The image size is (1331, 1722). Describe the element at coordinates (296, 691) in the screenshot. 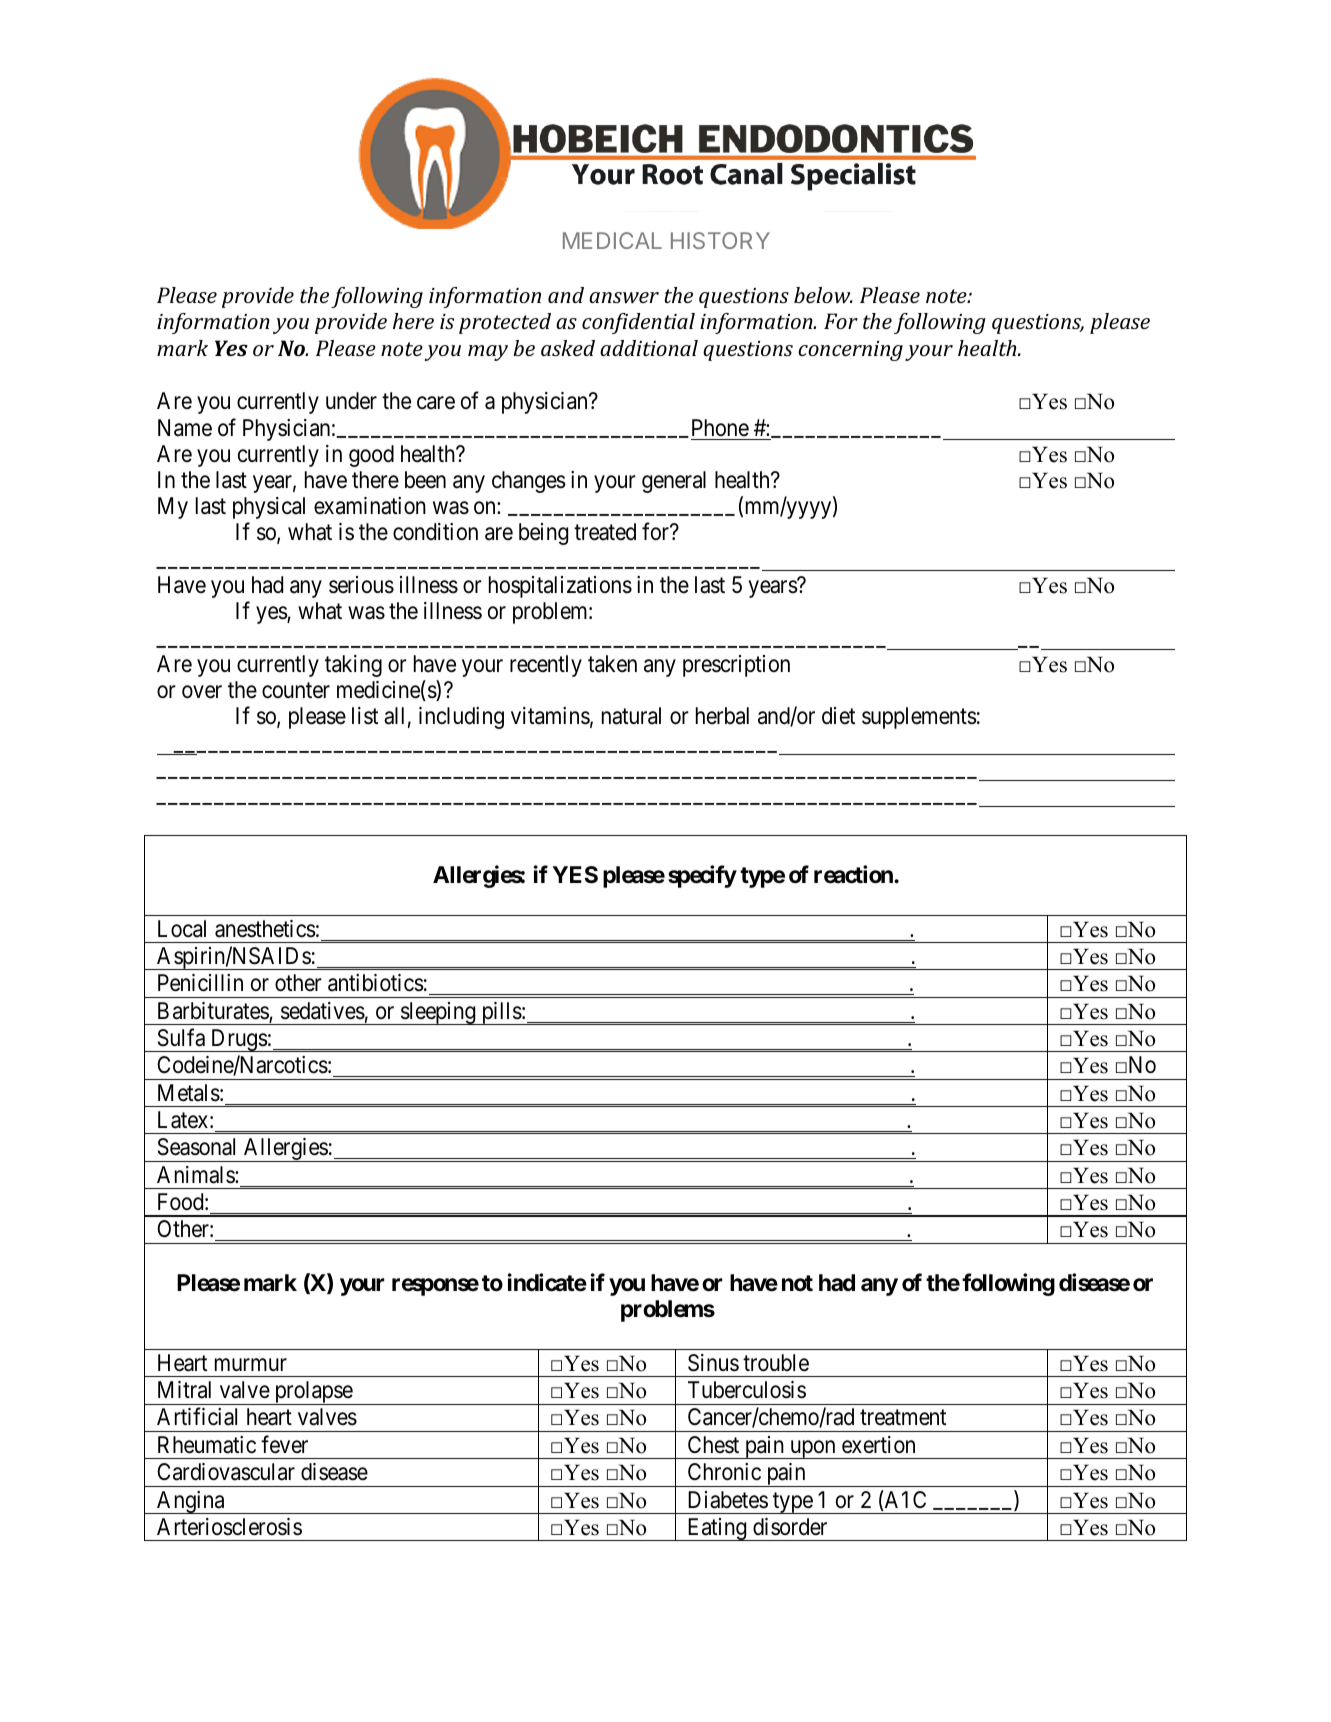

I see `counter` at that location.
